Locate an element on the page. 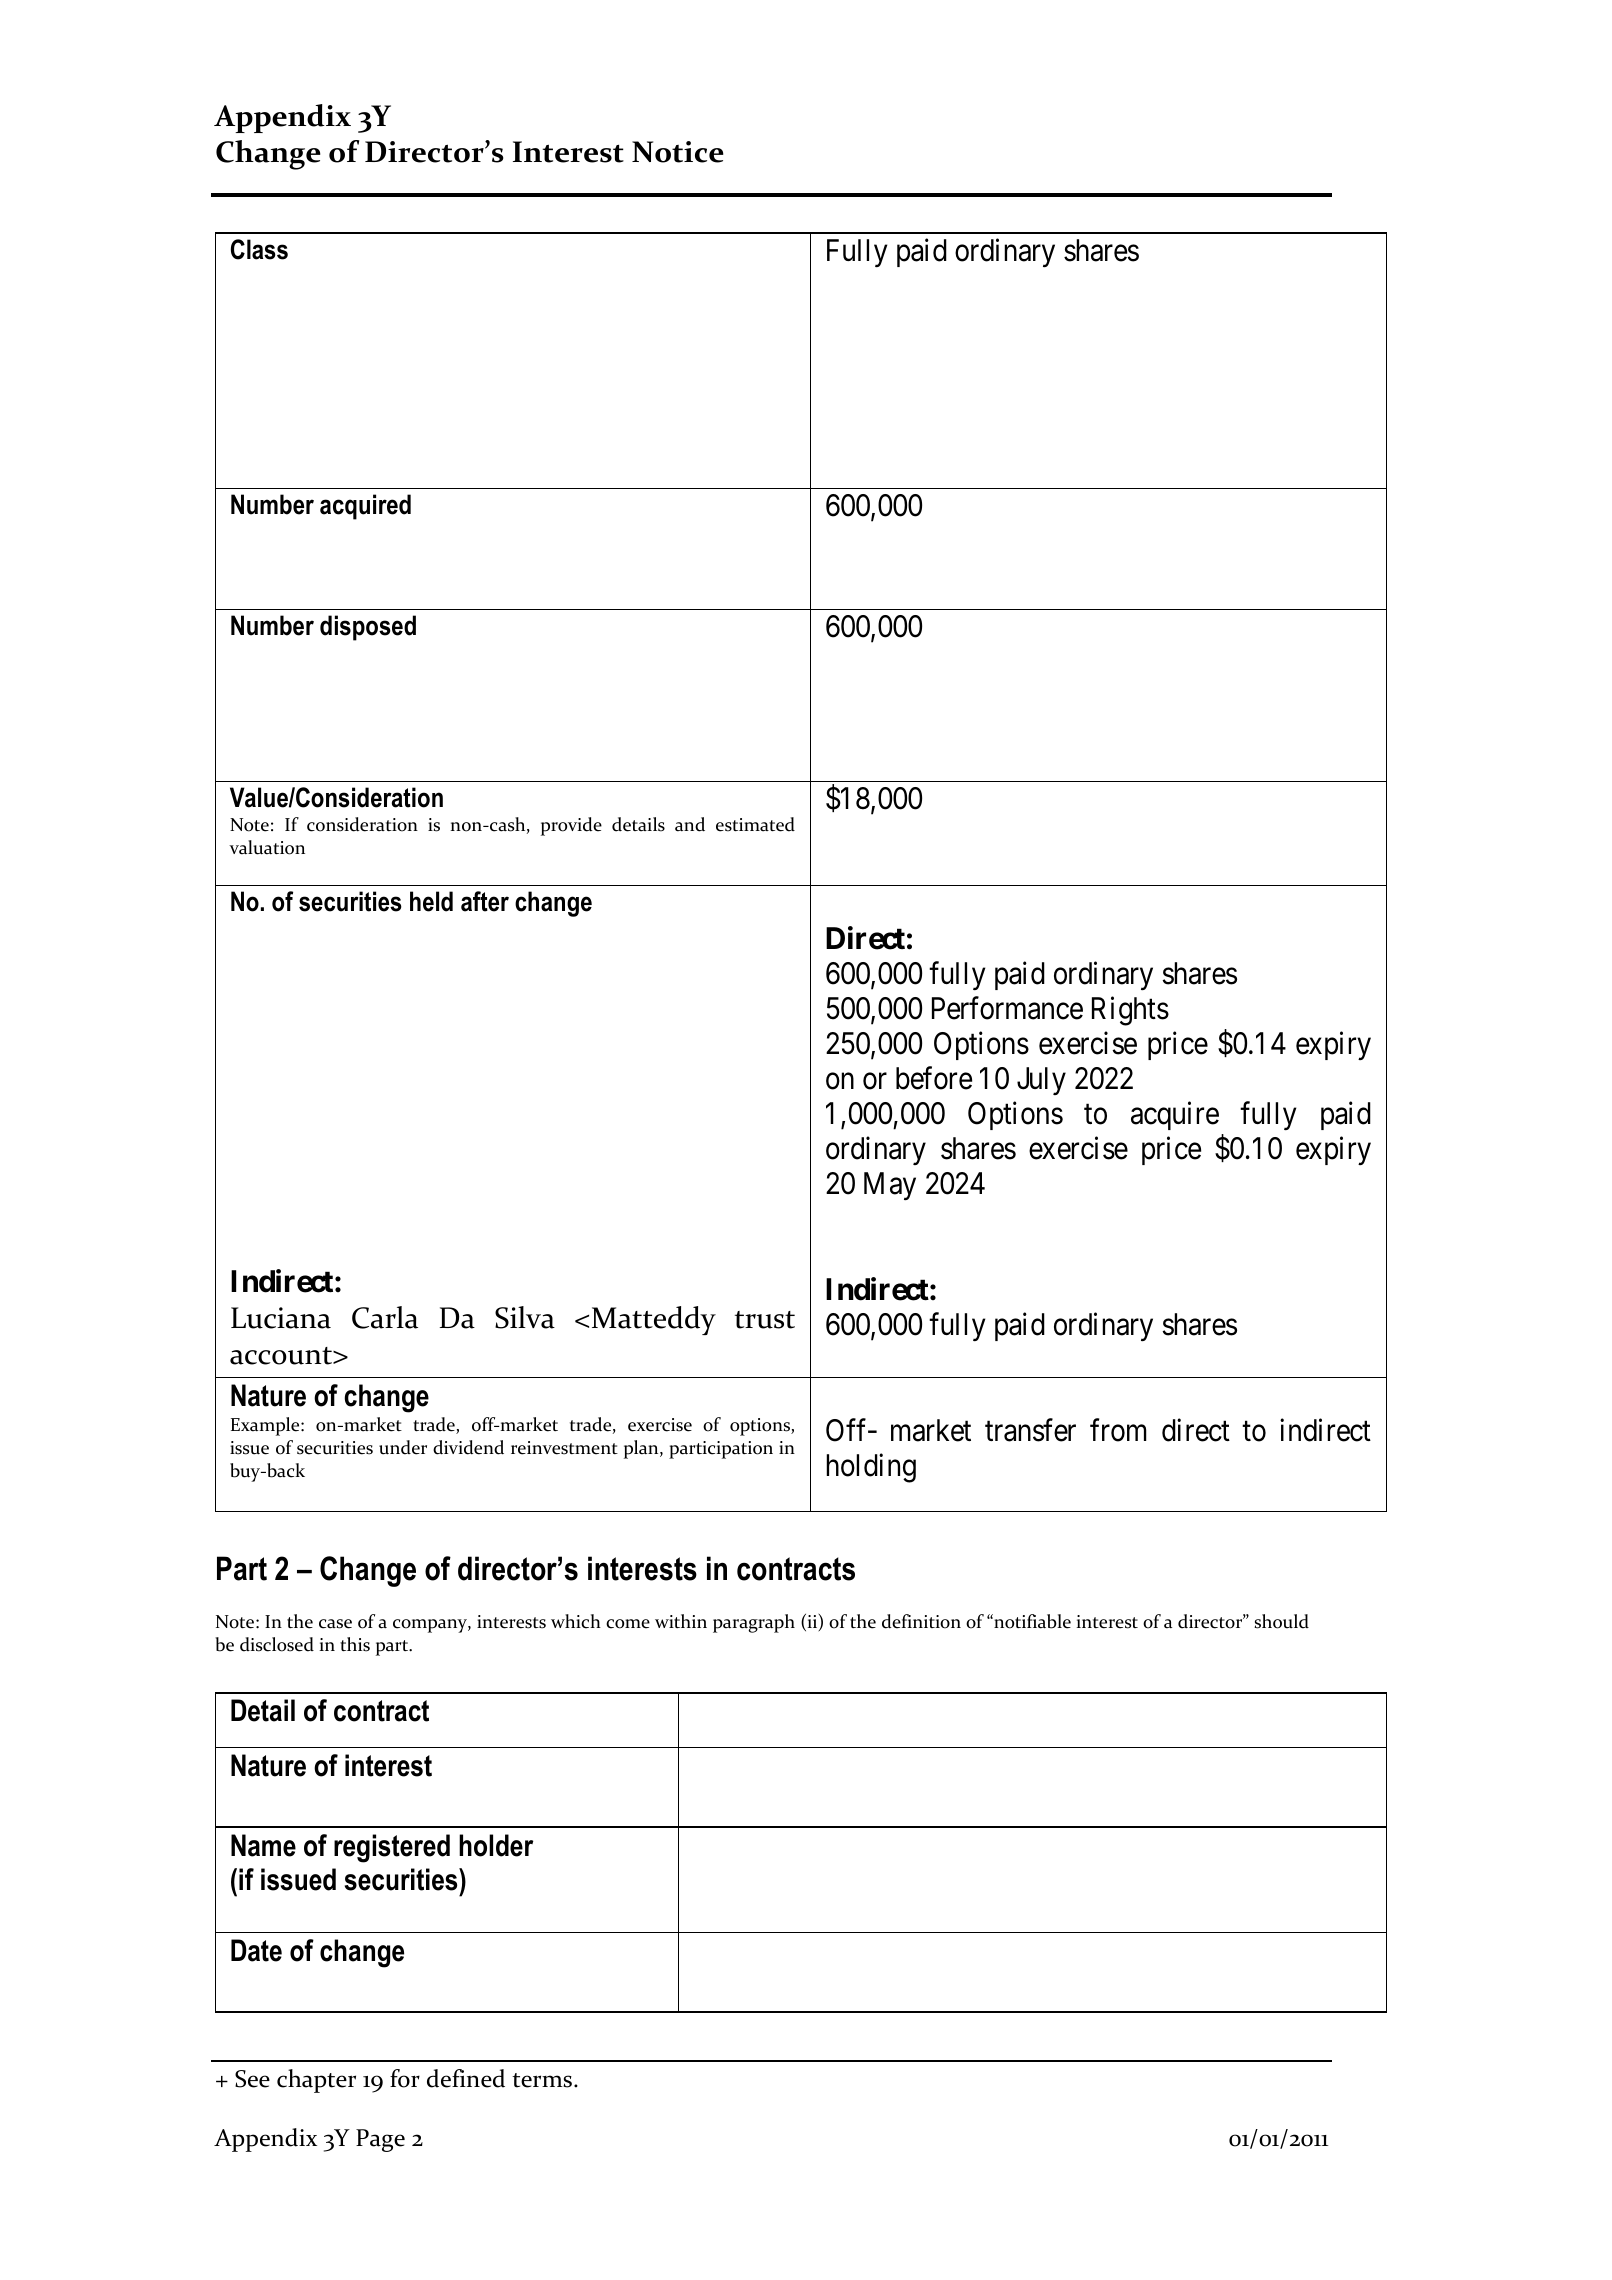 This image has height=2280, width=1612. terms is located at coordinates (543, 2080).
